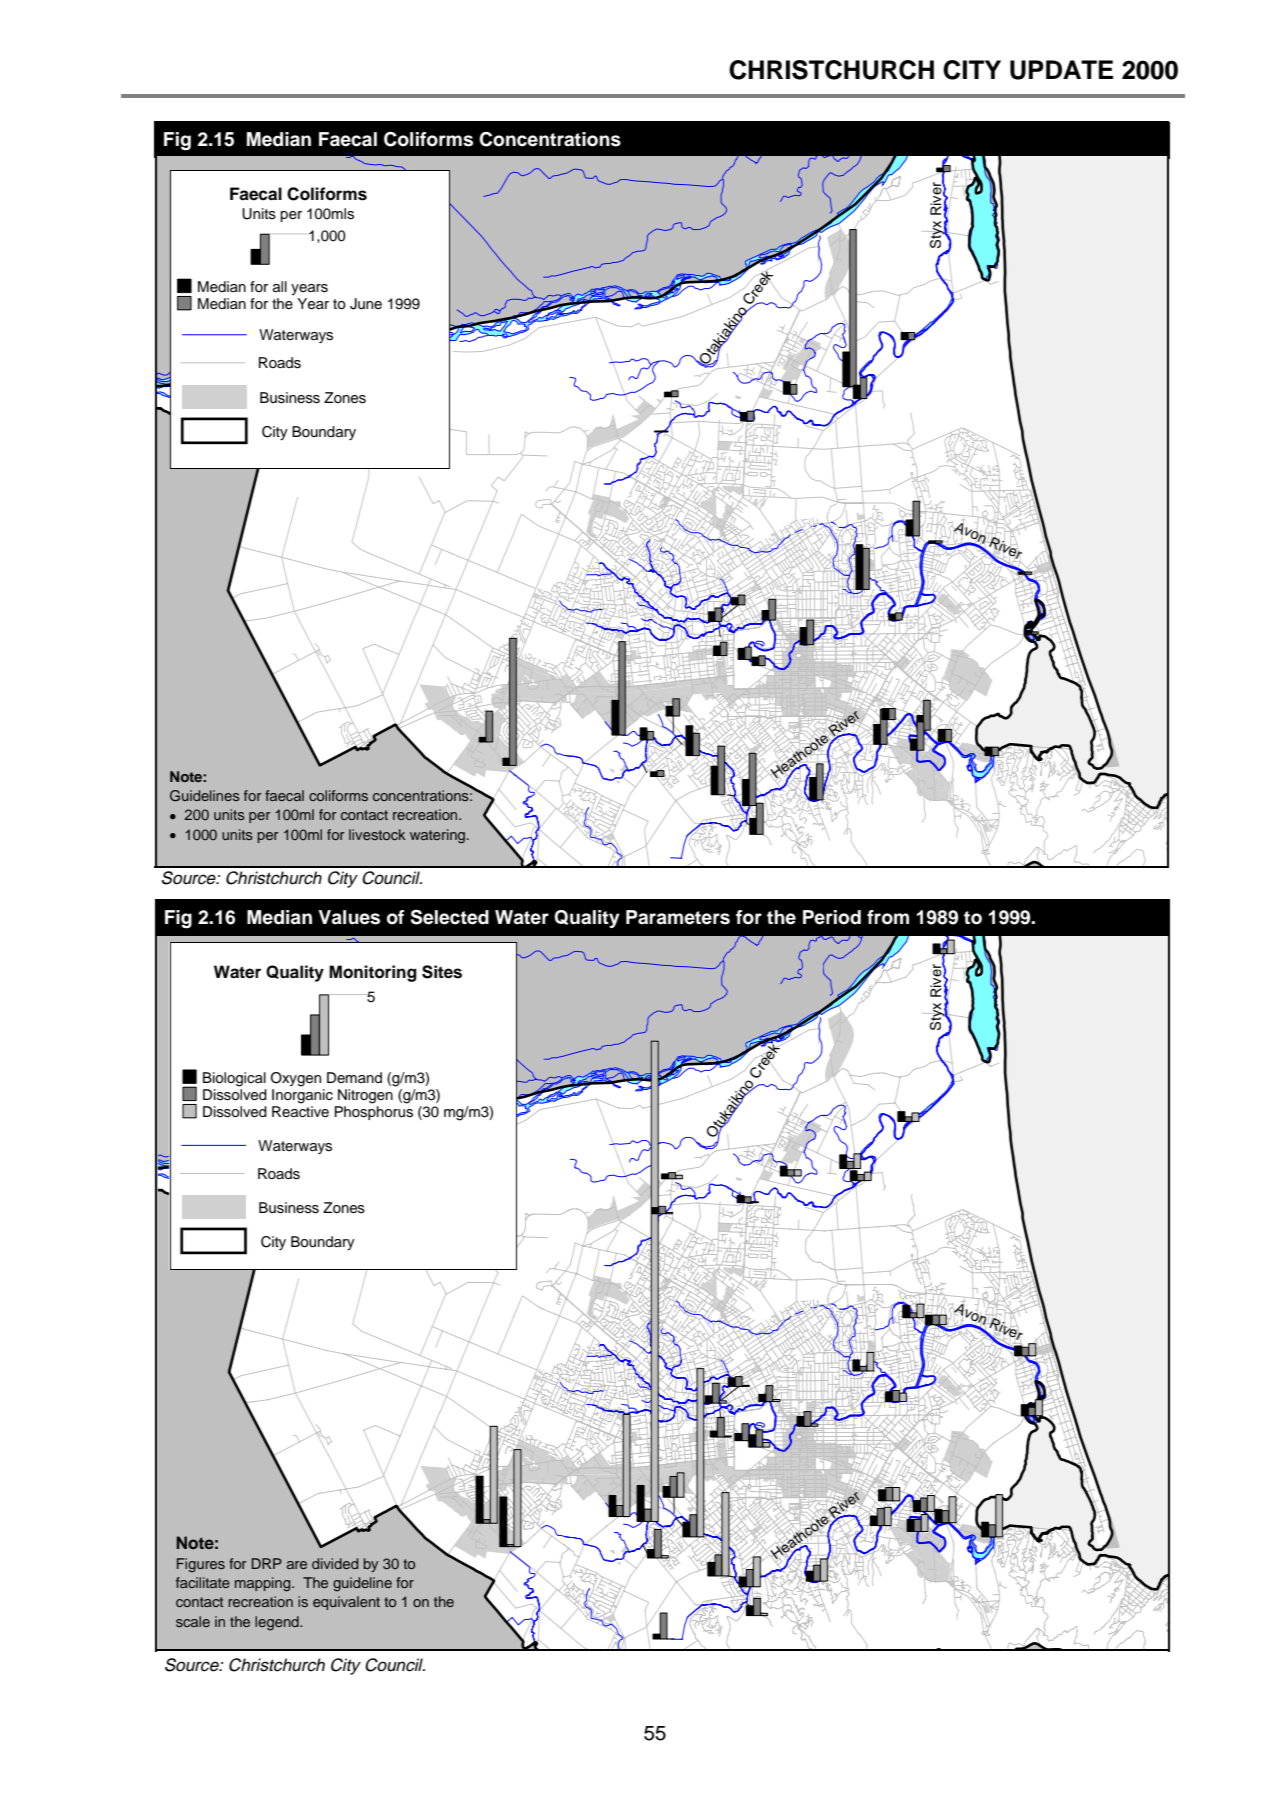 The width and height of the document is (1275, 1805). I want to click on Selected, so click(450, 917).
